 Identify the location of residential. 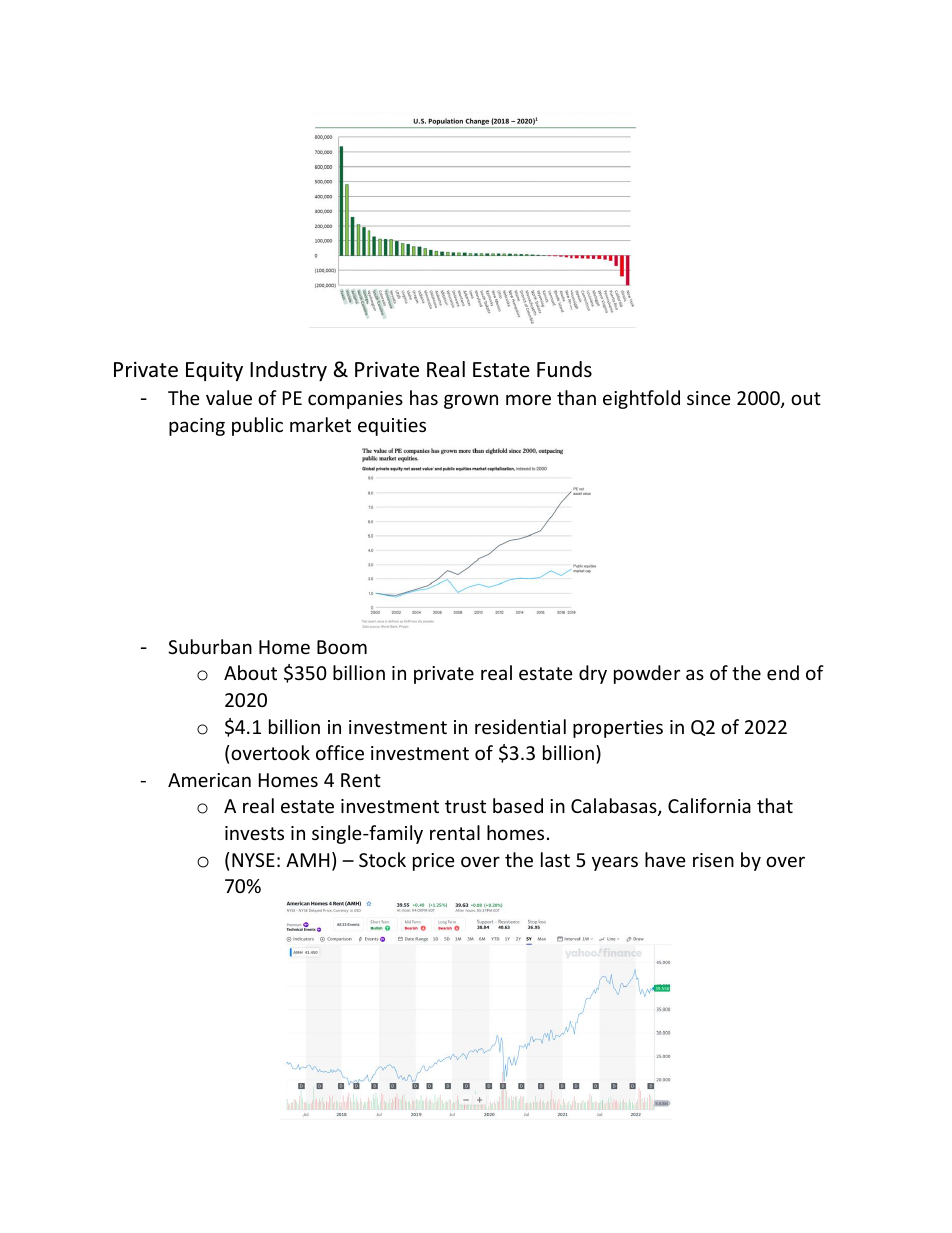
(520, 726).
